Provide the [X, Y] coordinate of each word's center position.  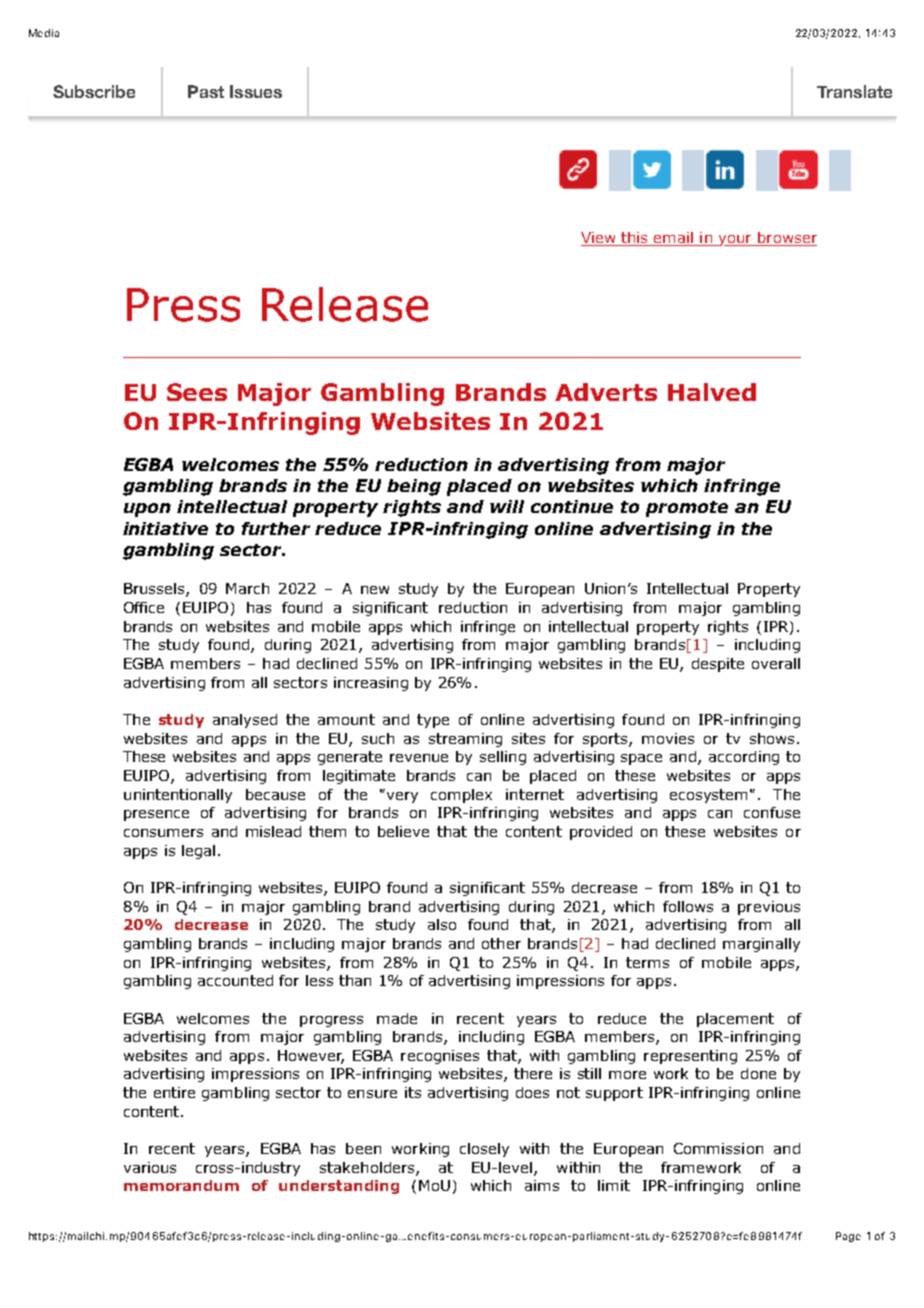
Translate [854, 91]
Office [144, 607]
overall [776, 663]
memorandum [181, 1185]
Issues [256, 91]
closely [484, 1150]
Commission [718, 1148]
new [375, 590]
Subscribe [94, 91]
